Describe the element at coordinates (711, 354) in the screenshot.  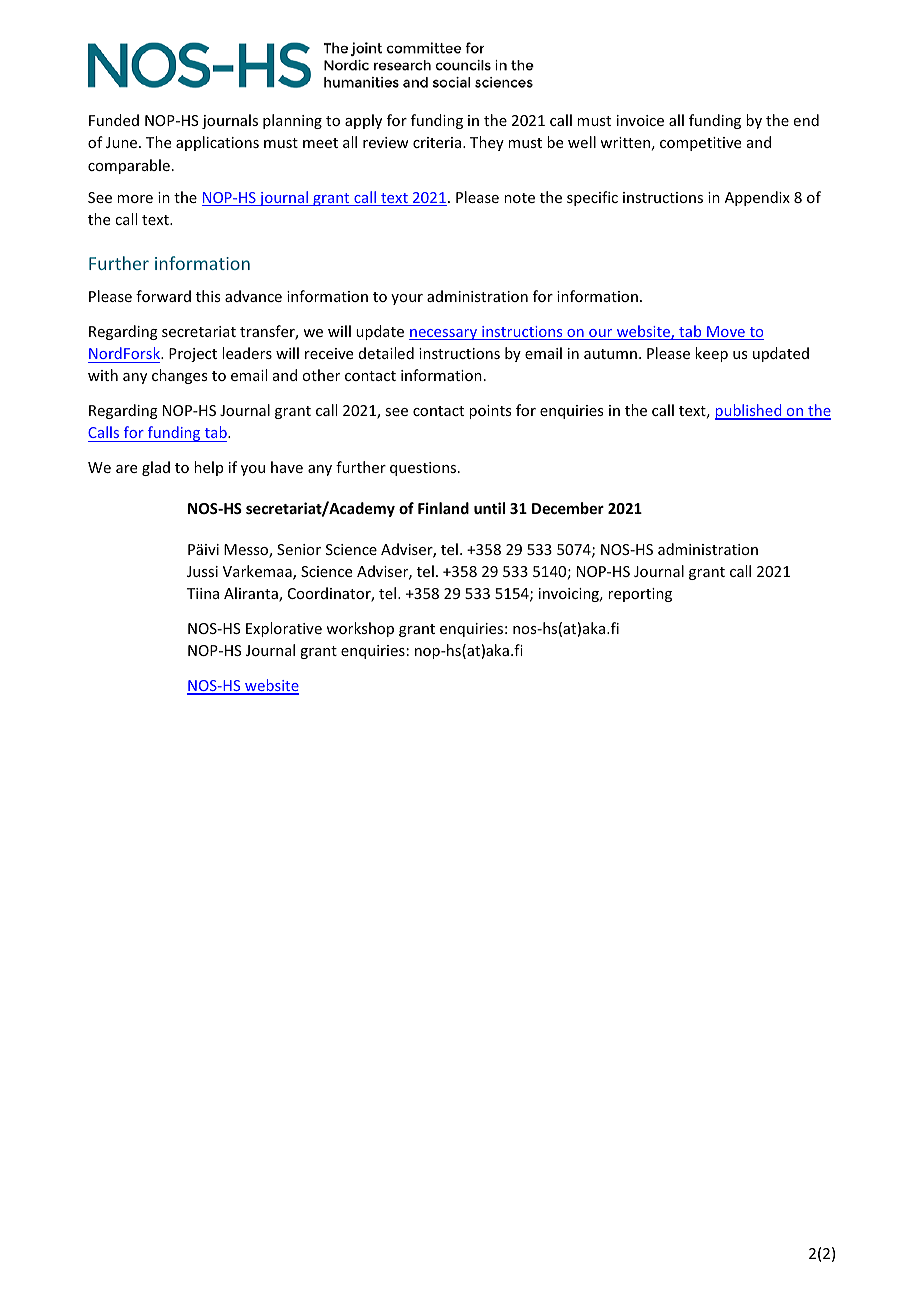
I see `keep` at that location.
